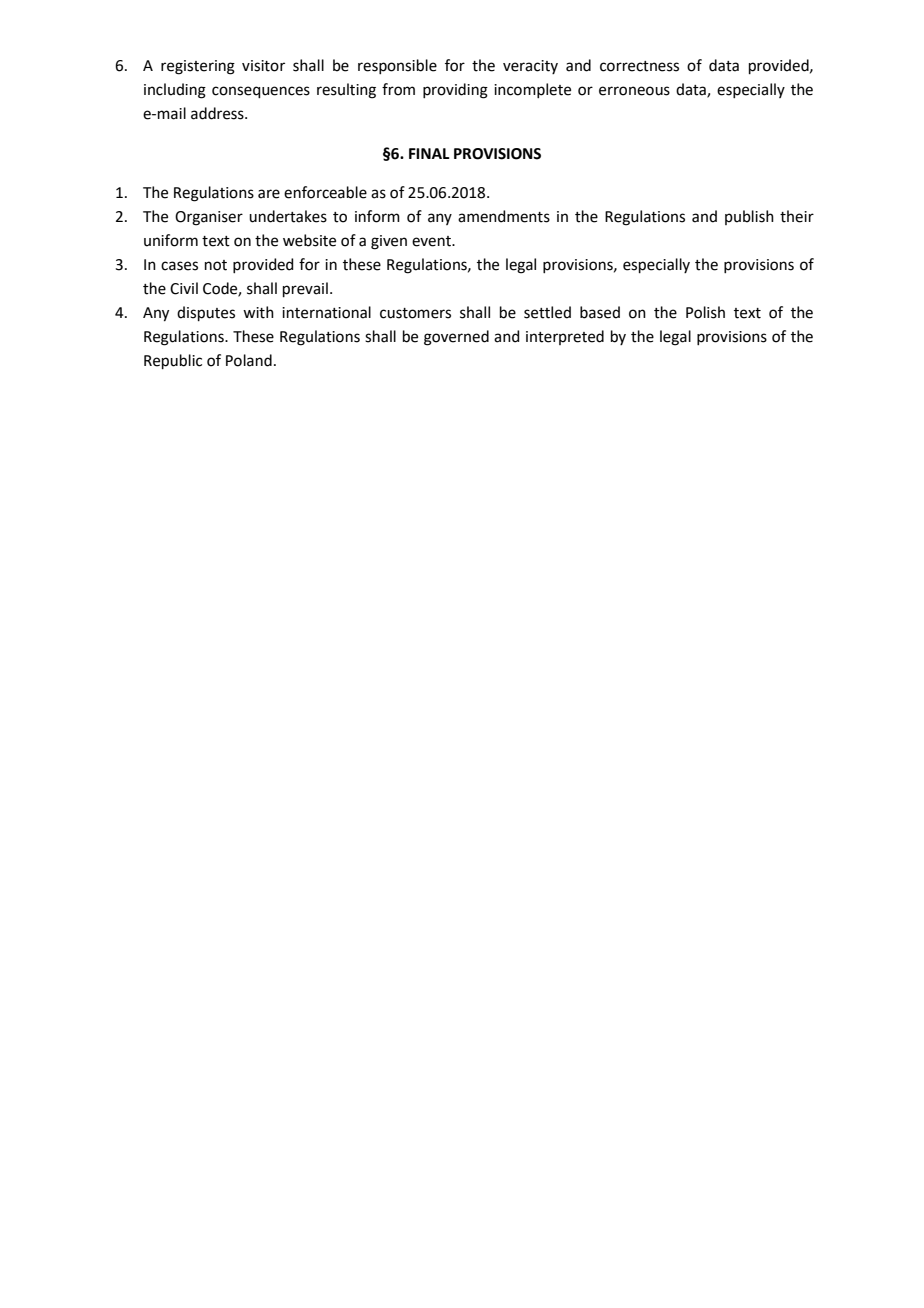 The width and height of the image is (924, 1308). What do you see at coordinates (639, 66) in the image?
I see `correctness` at bounding box center [639, 66].
